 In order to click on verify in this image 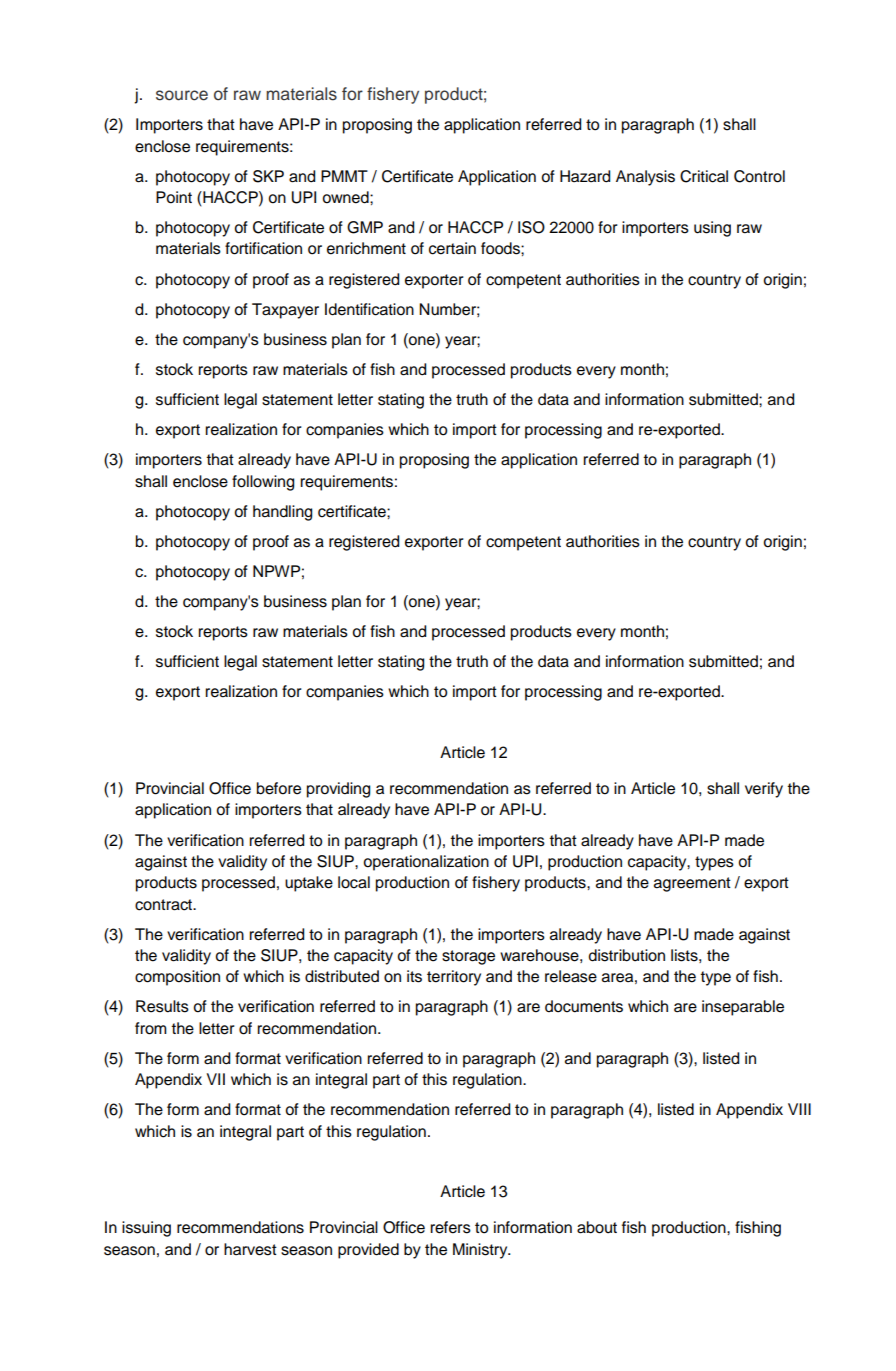, I will do `click(764, 790)`.
